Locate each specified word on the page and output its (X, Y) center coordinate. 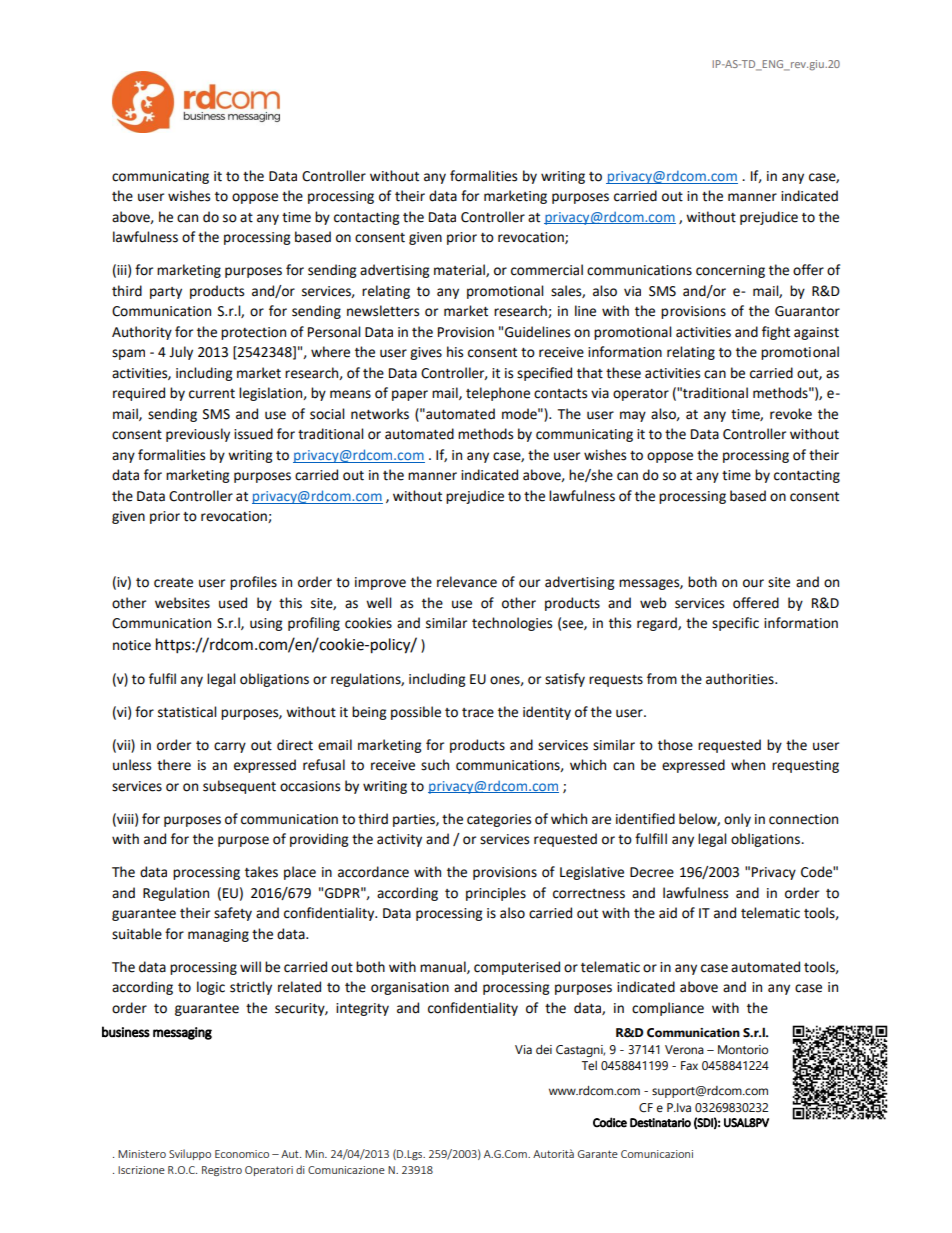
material (460, 270)
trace (478, 713)
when (748, 765)
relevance (467, 582)
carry (230, 747)
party (166, 293)
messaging (182, 1033)
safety (233, 914)
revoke (791, 414)
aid (668, 913)
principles (496, 894)
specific (735, 624)
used (233, 603)
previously (198, 435)
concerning (730, 271)
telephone (498, 394)
